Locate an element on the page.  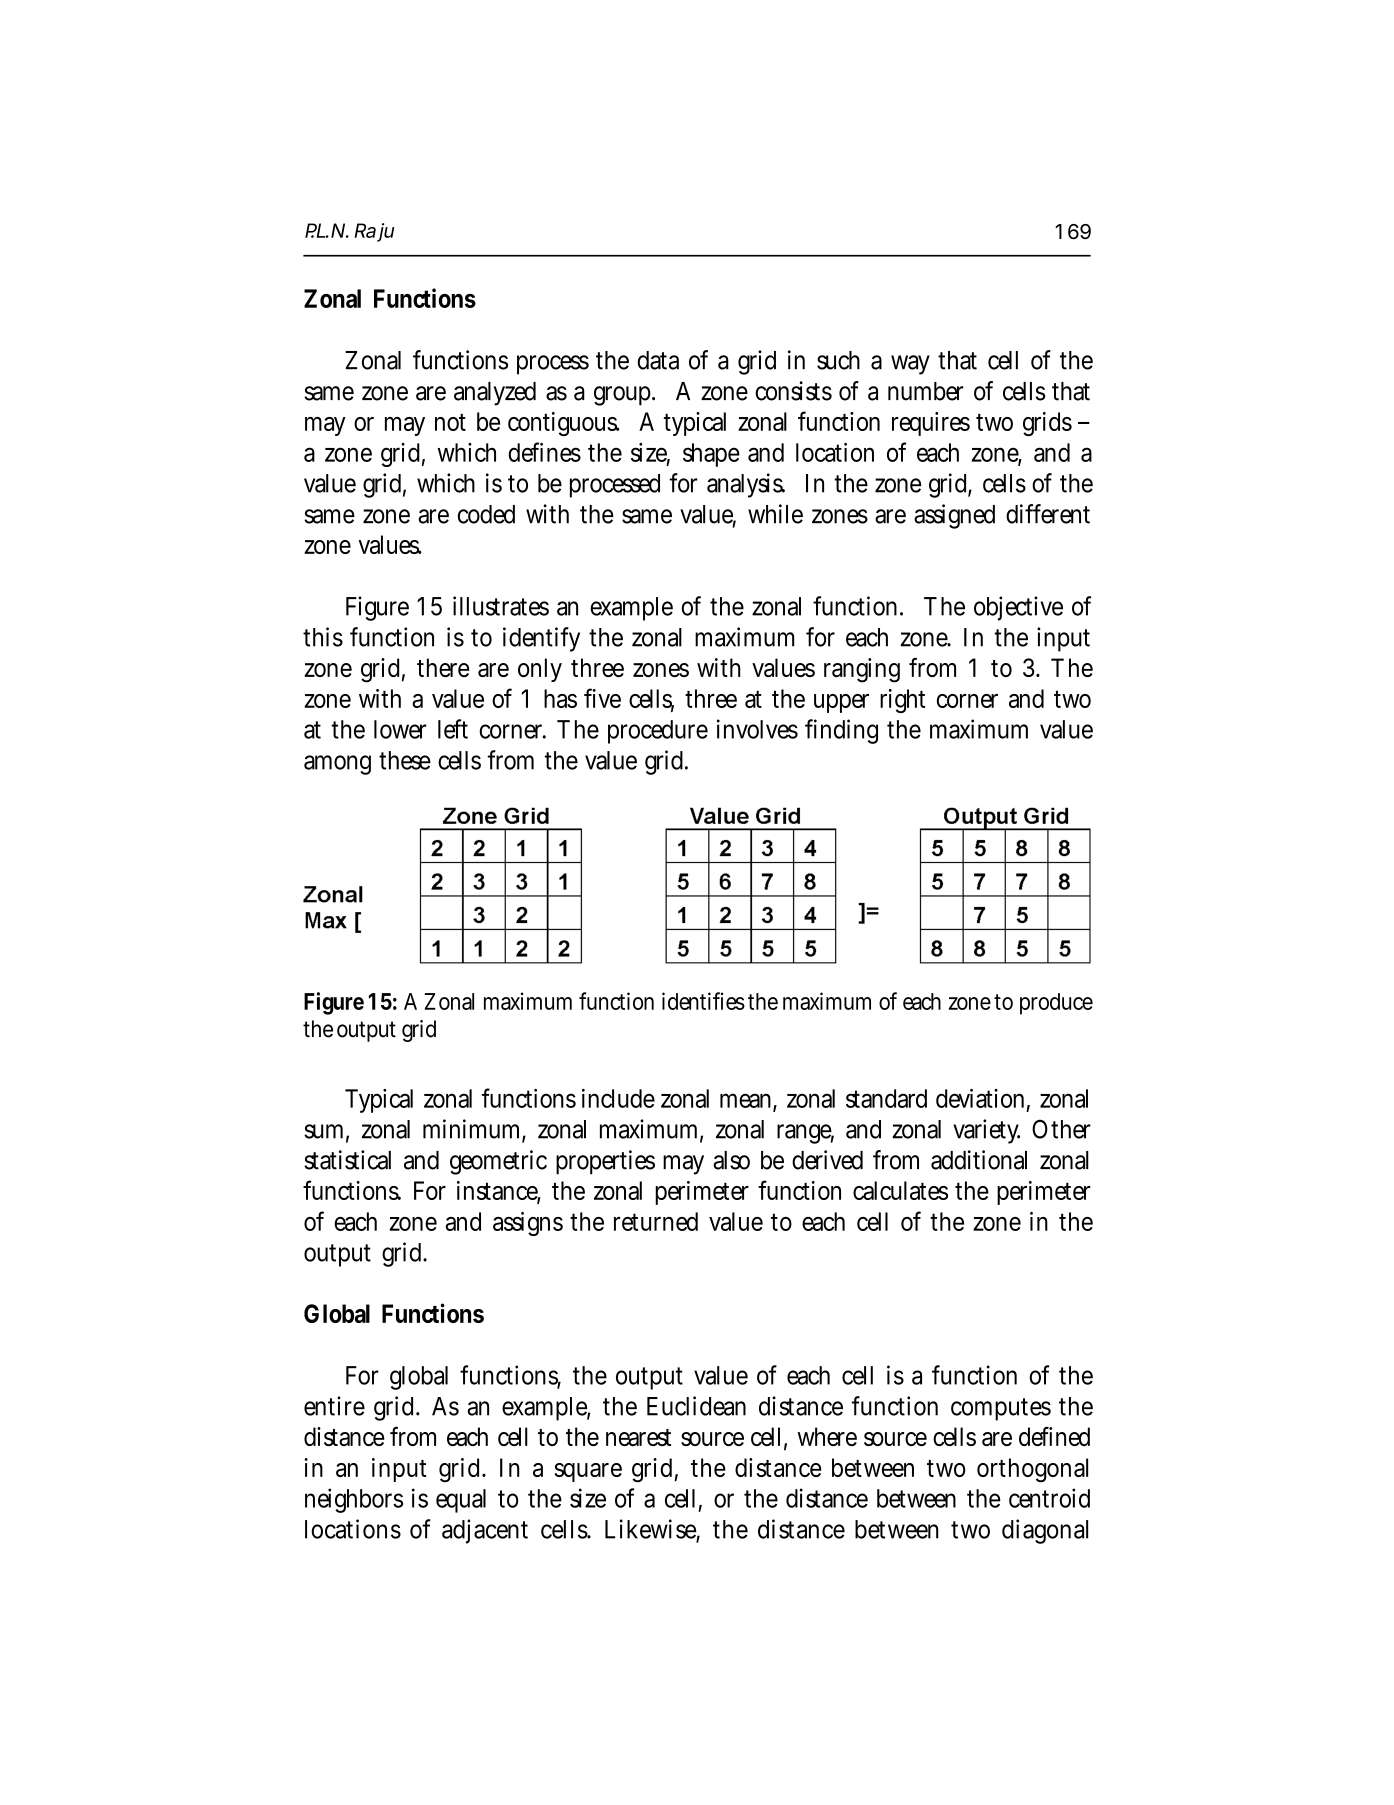
minimum is located at coordinates (474, 1130).
